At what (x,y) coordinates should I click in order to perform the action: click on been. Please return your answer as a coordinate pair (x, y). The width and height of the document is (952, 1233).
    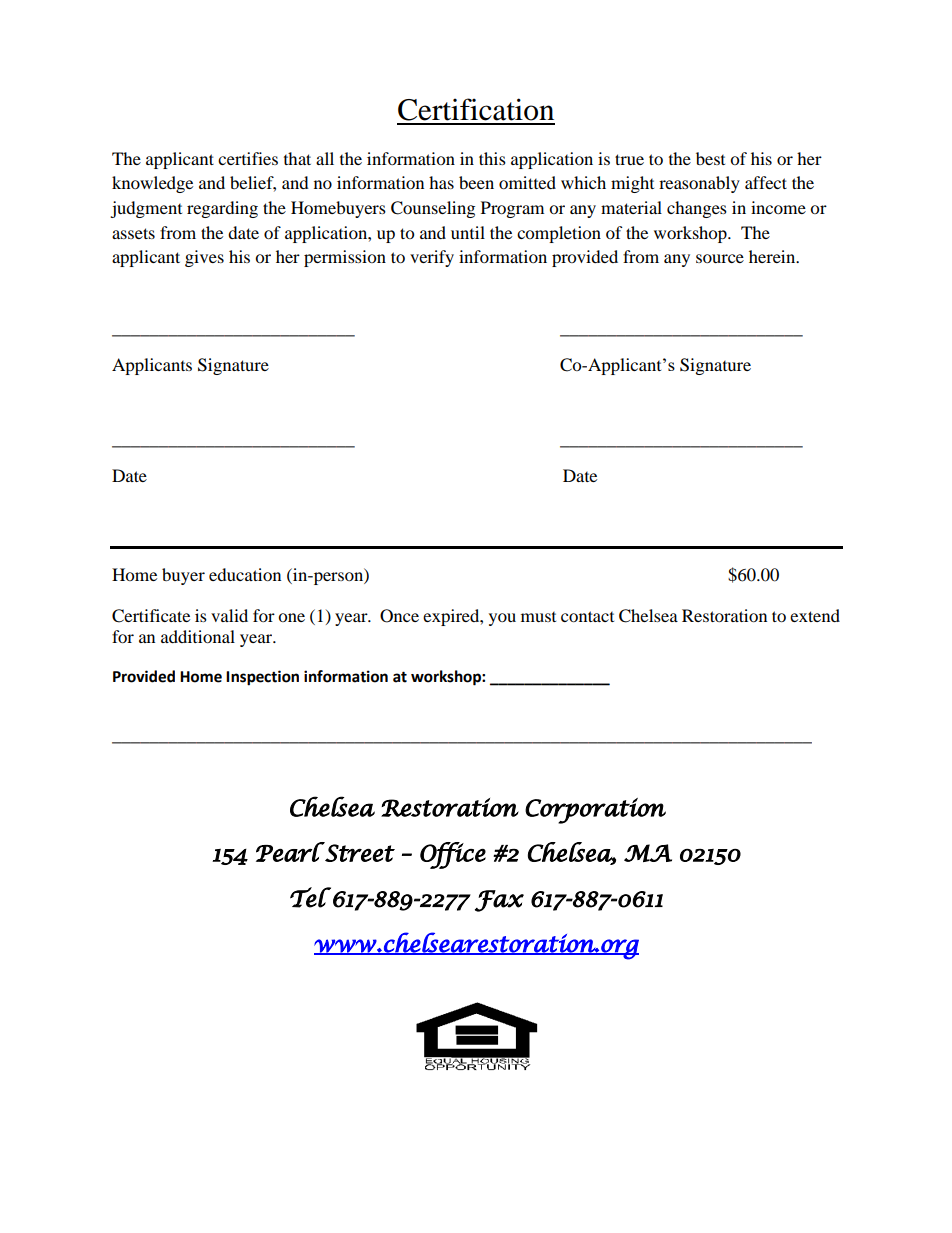
    Looking at the image, I should click on (476, 182).
